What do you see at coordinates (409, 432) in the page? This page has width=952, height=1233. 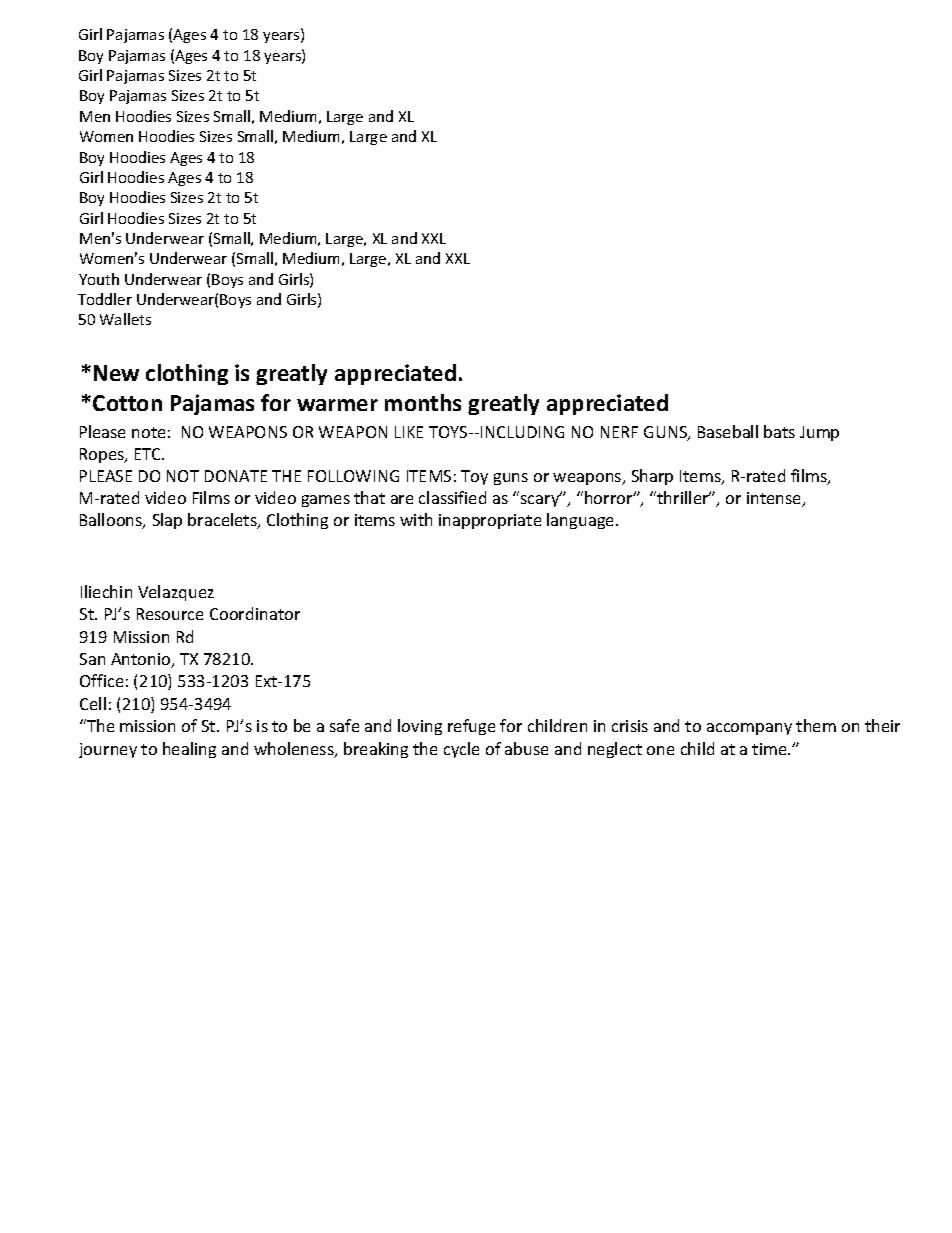 I see `LIKE` at bounding box center [409, 432].
